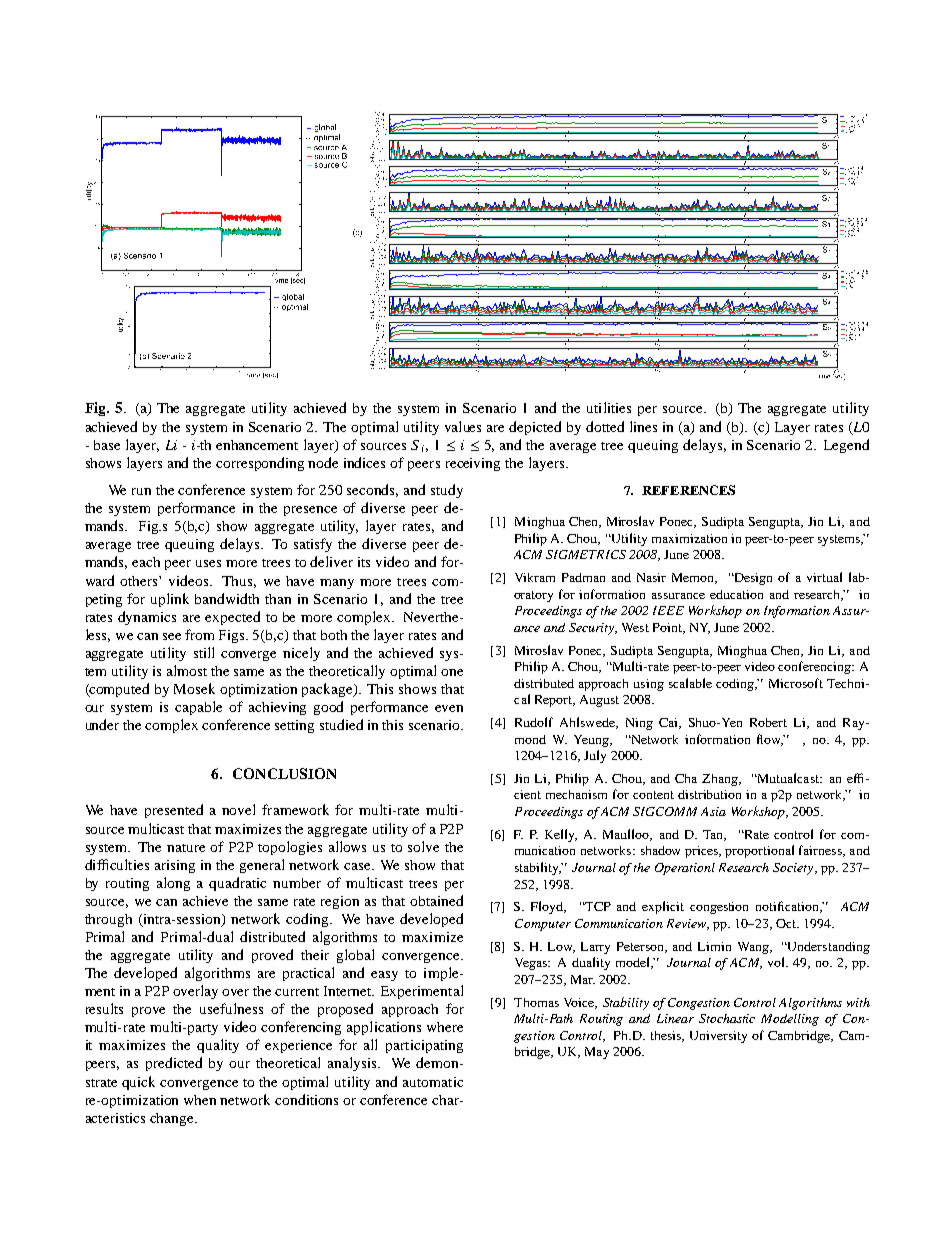 Image resolution: width=952 pixels, height=1233 pixels. I want to click on Legend, so click(846, 446).
